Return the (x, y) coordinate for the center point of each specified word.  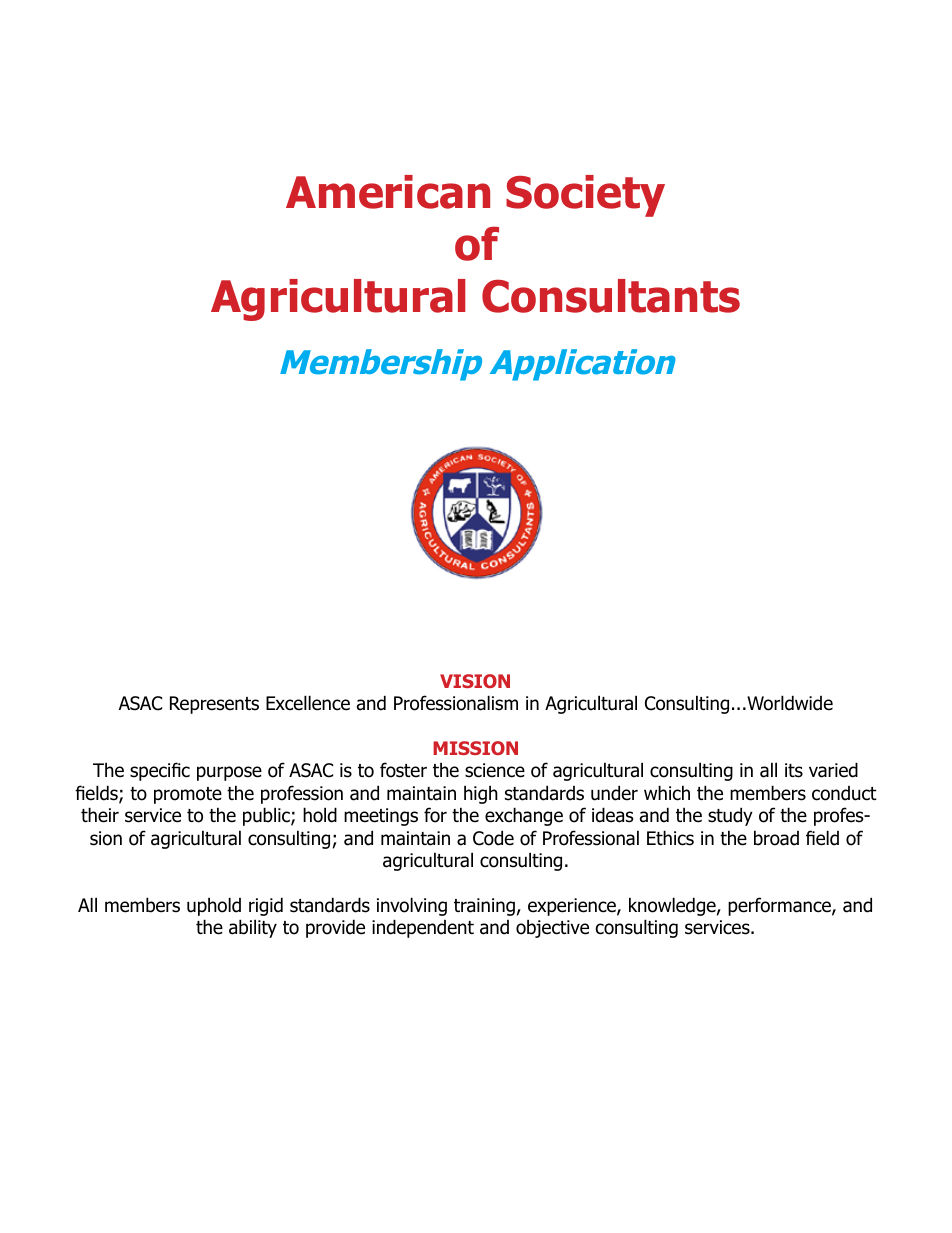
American (388, 192)
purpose (229, 773)
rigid (266, 906)
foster (403, 770)
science (495, 770)
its (794, 770)
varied (833, 770)
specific (160, 771)
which (667, 793)
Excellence (308, 703)
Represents (214, 705)
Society (585, 196)
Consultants (611, 296)
